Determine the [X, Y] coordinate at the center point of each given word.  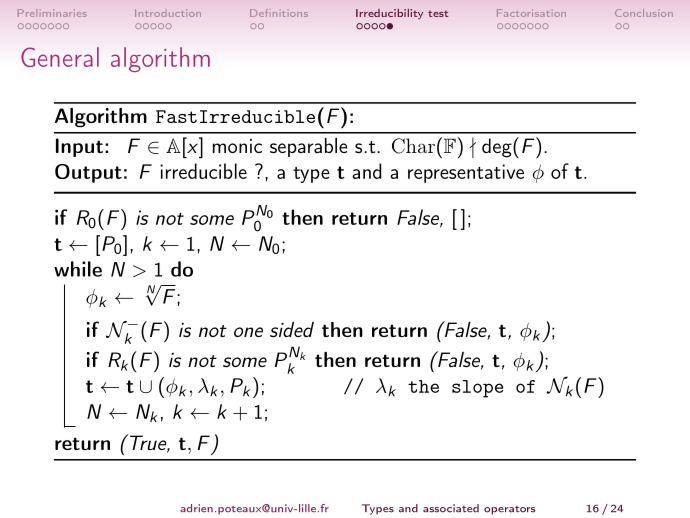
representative [466, 173]
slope [477, 389]
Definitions [279, 13]
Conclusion [644, 13]
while [78, 269]
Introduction [168, 13]
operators [509, 510]
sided [292, 330]
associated [451, 508]
